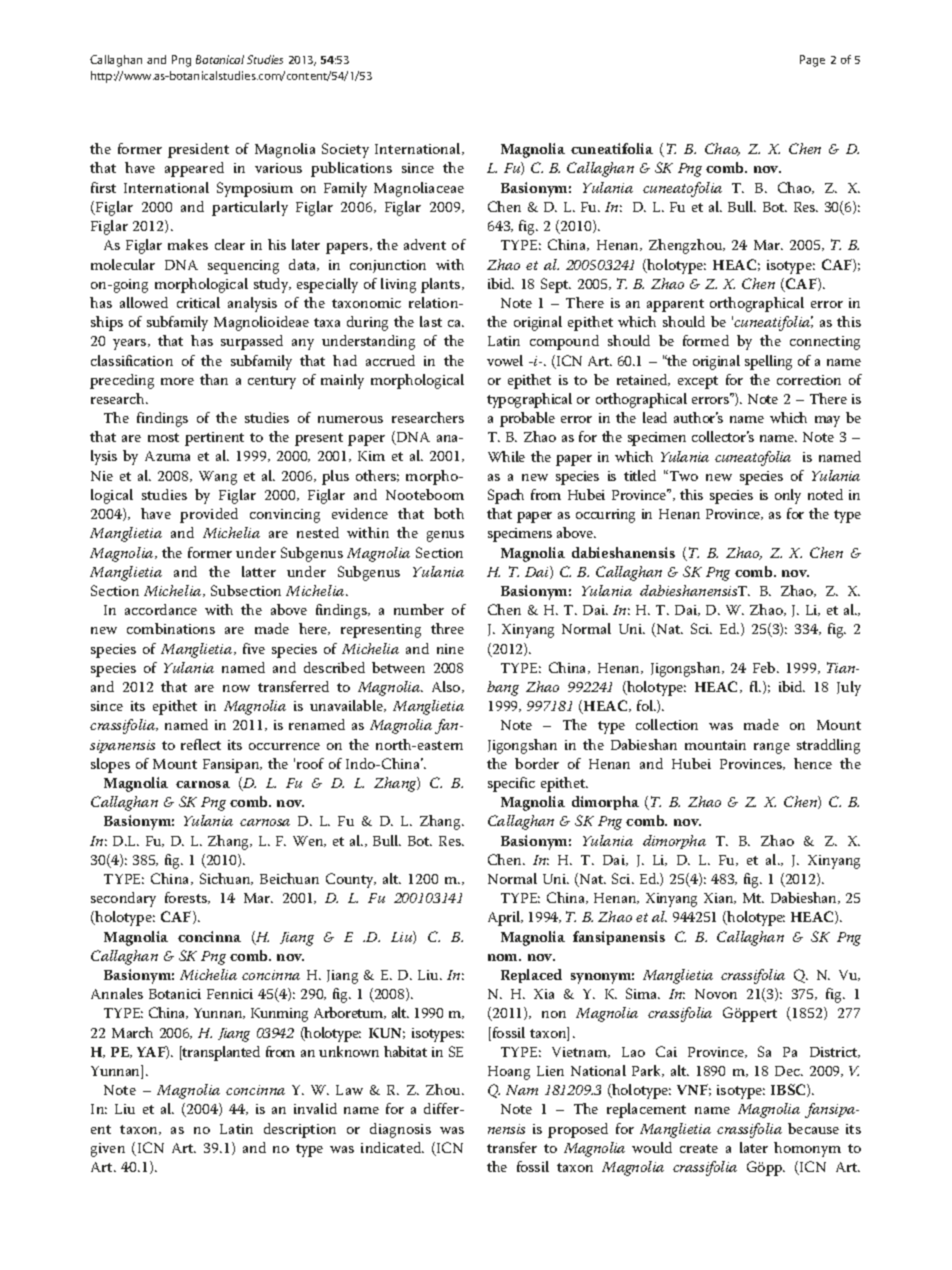 The height and width of the screenshot is (1270, 952). Describe the element at coordinates (400, 1130) in the screenshot. I see `diagnosis` at that location.
